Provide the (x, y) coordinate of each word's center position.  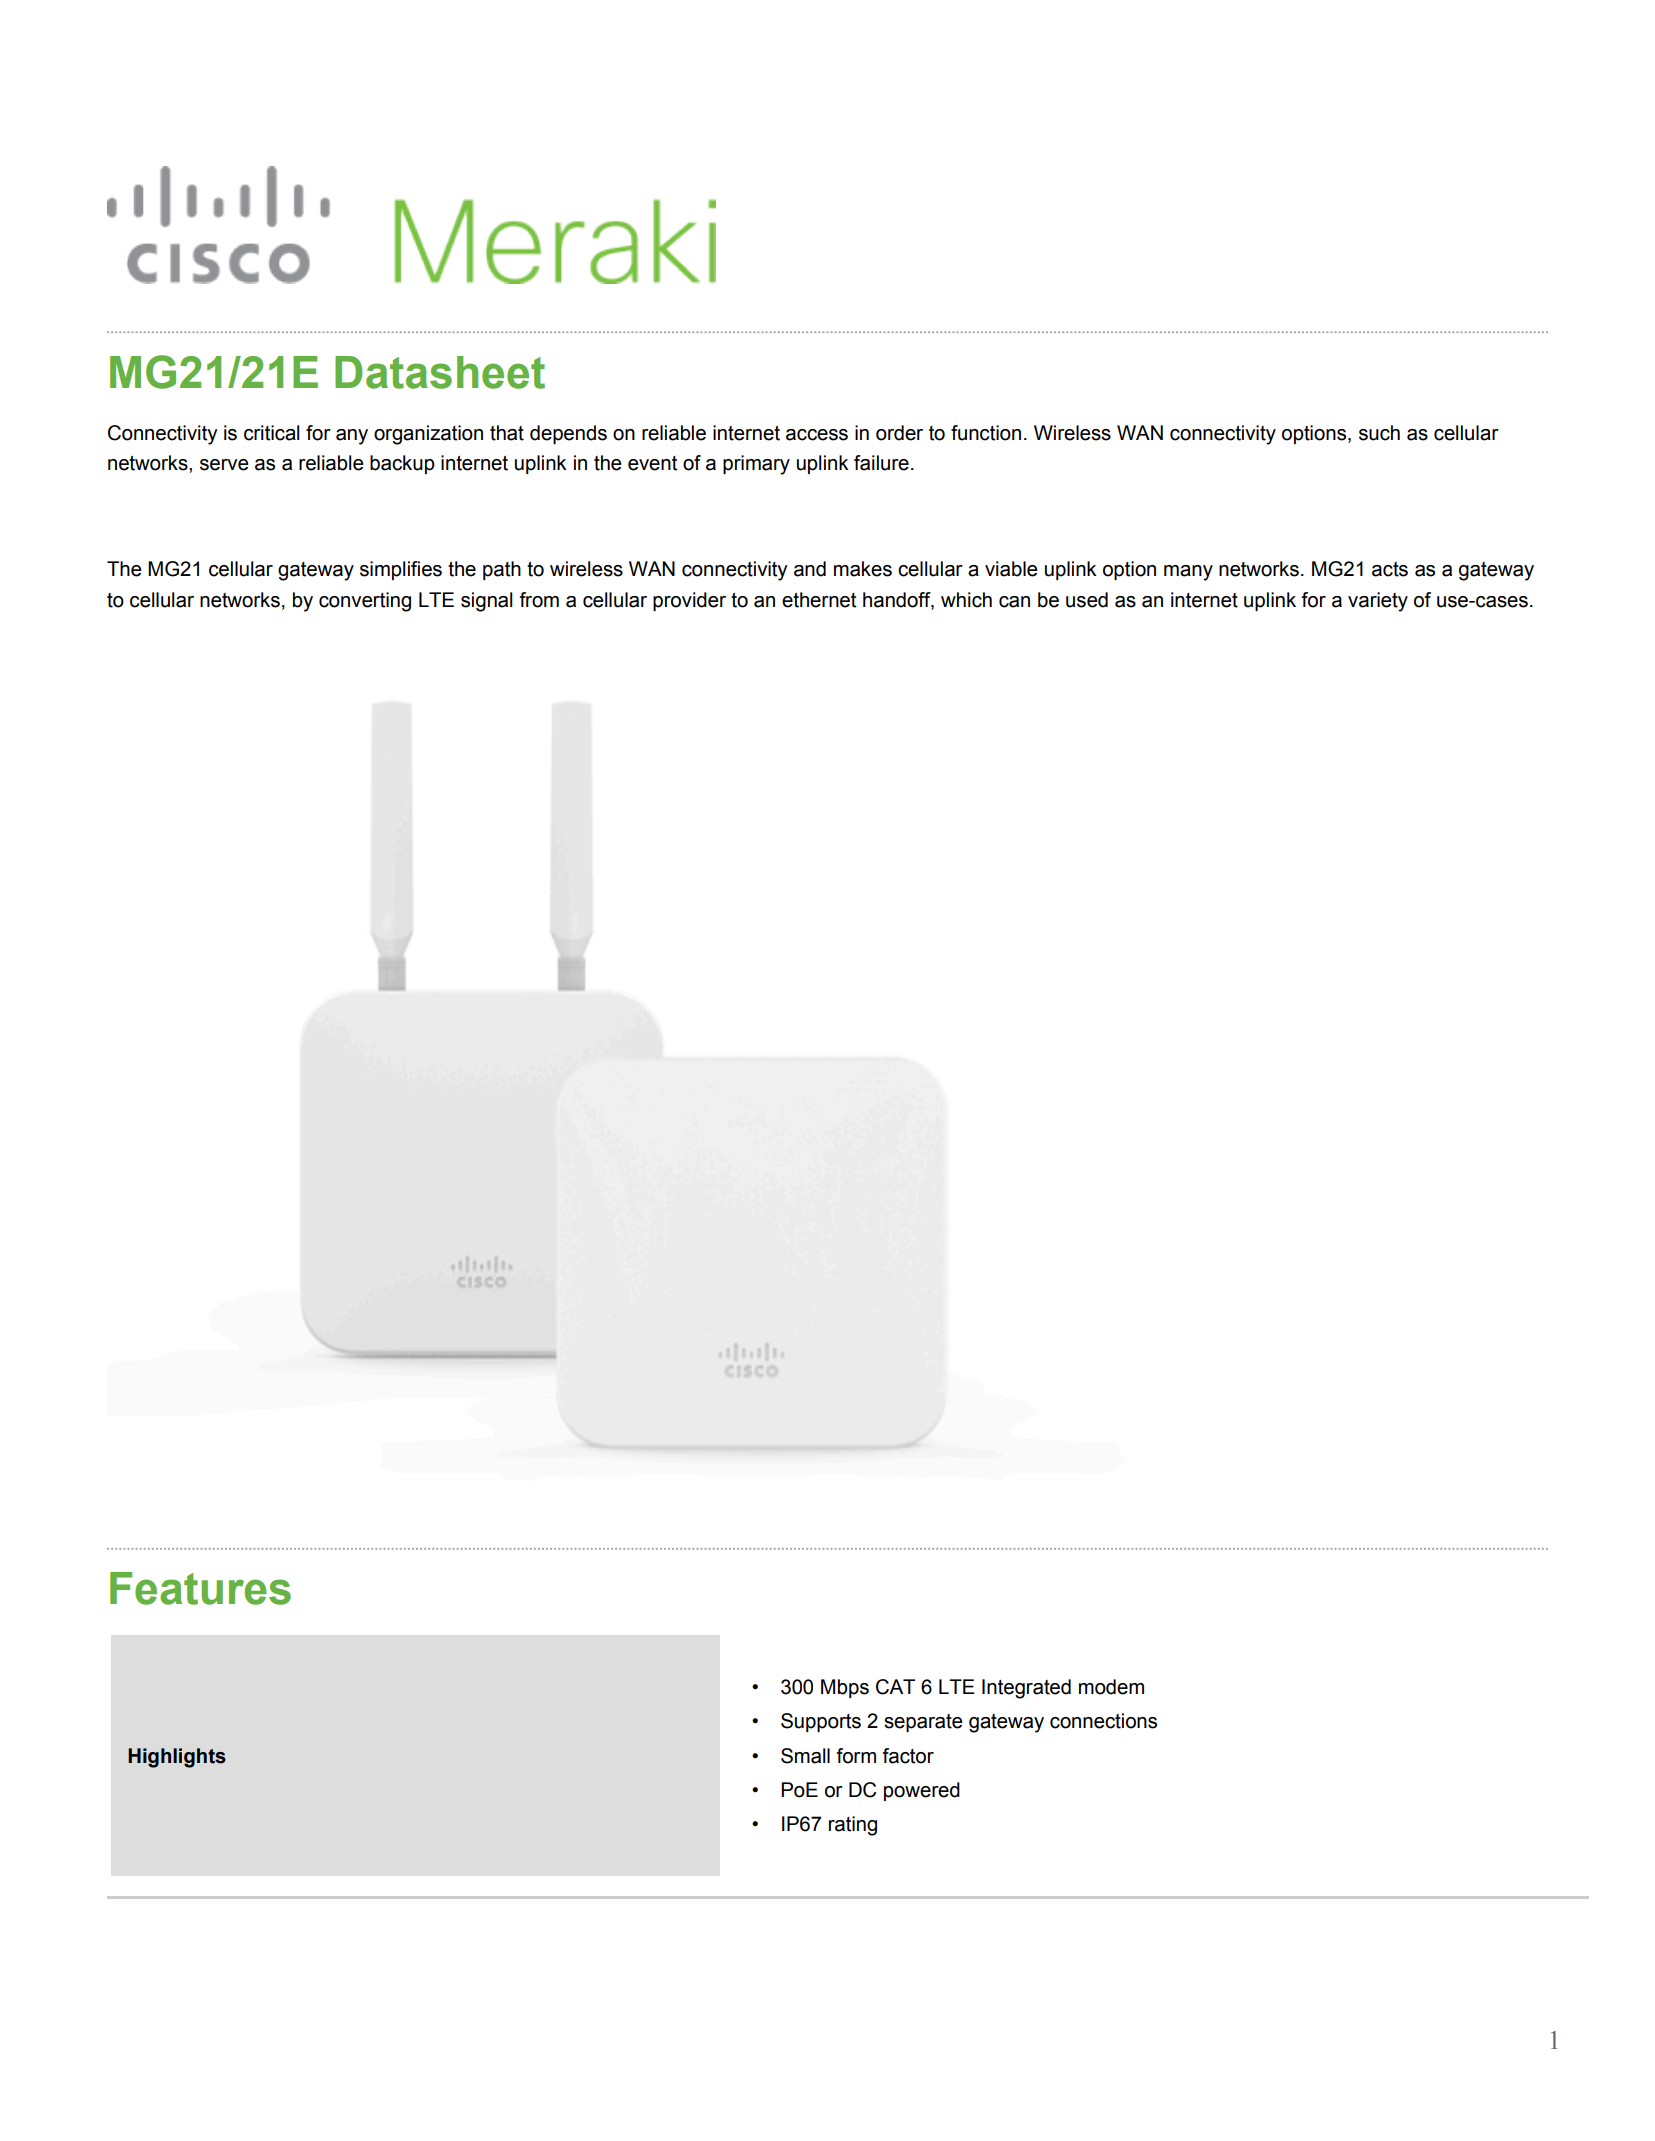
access (817, 435)
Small (805, 1756)
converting (365, 602)
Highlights (177, 1758)
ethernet (819, 600)
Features (200, 1588)
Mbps (845, 1688)
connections (1103, 1721)
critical (272, 433)
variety (1378, 602)
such (1379, 433)
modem (1111, 1687)
